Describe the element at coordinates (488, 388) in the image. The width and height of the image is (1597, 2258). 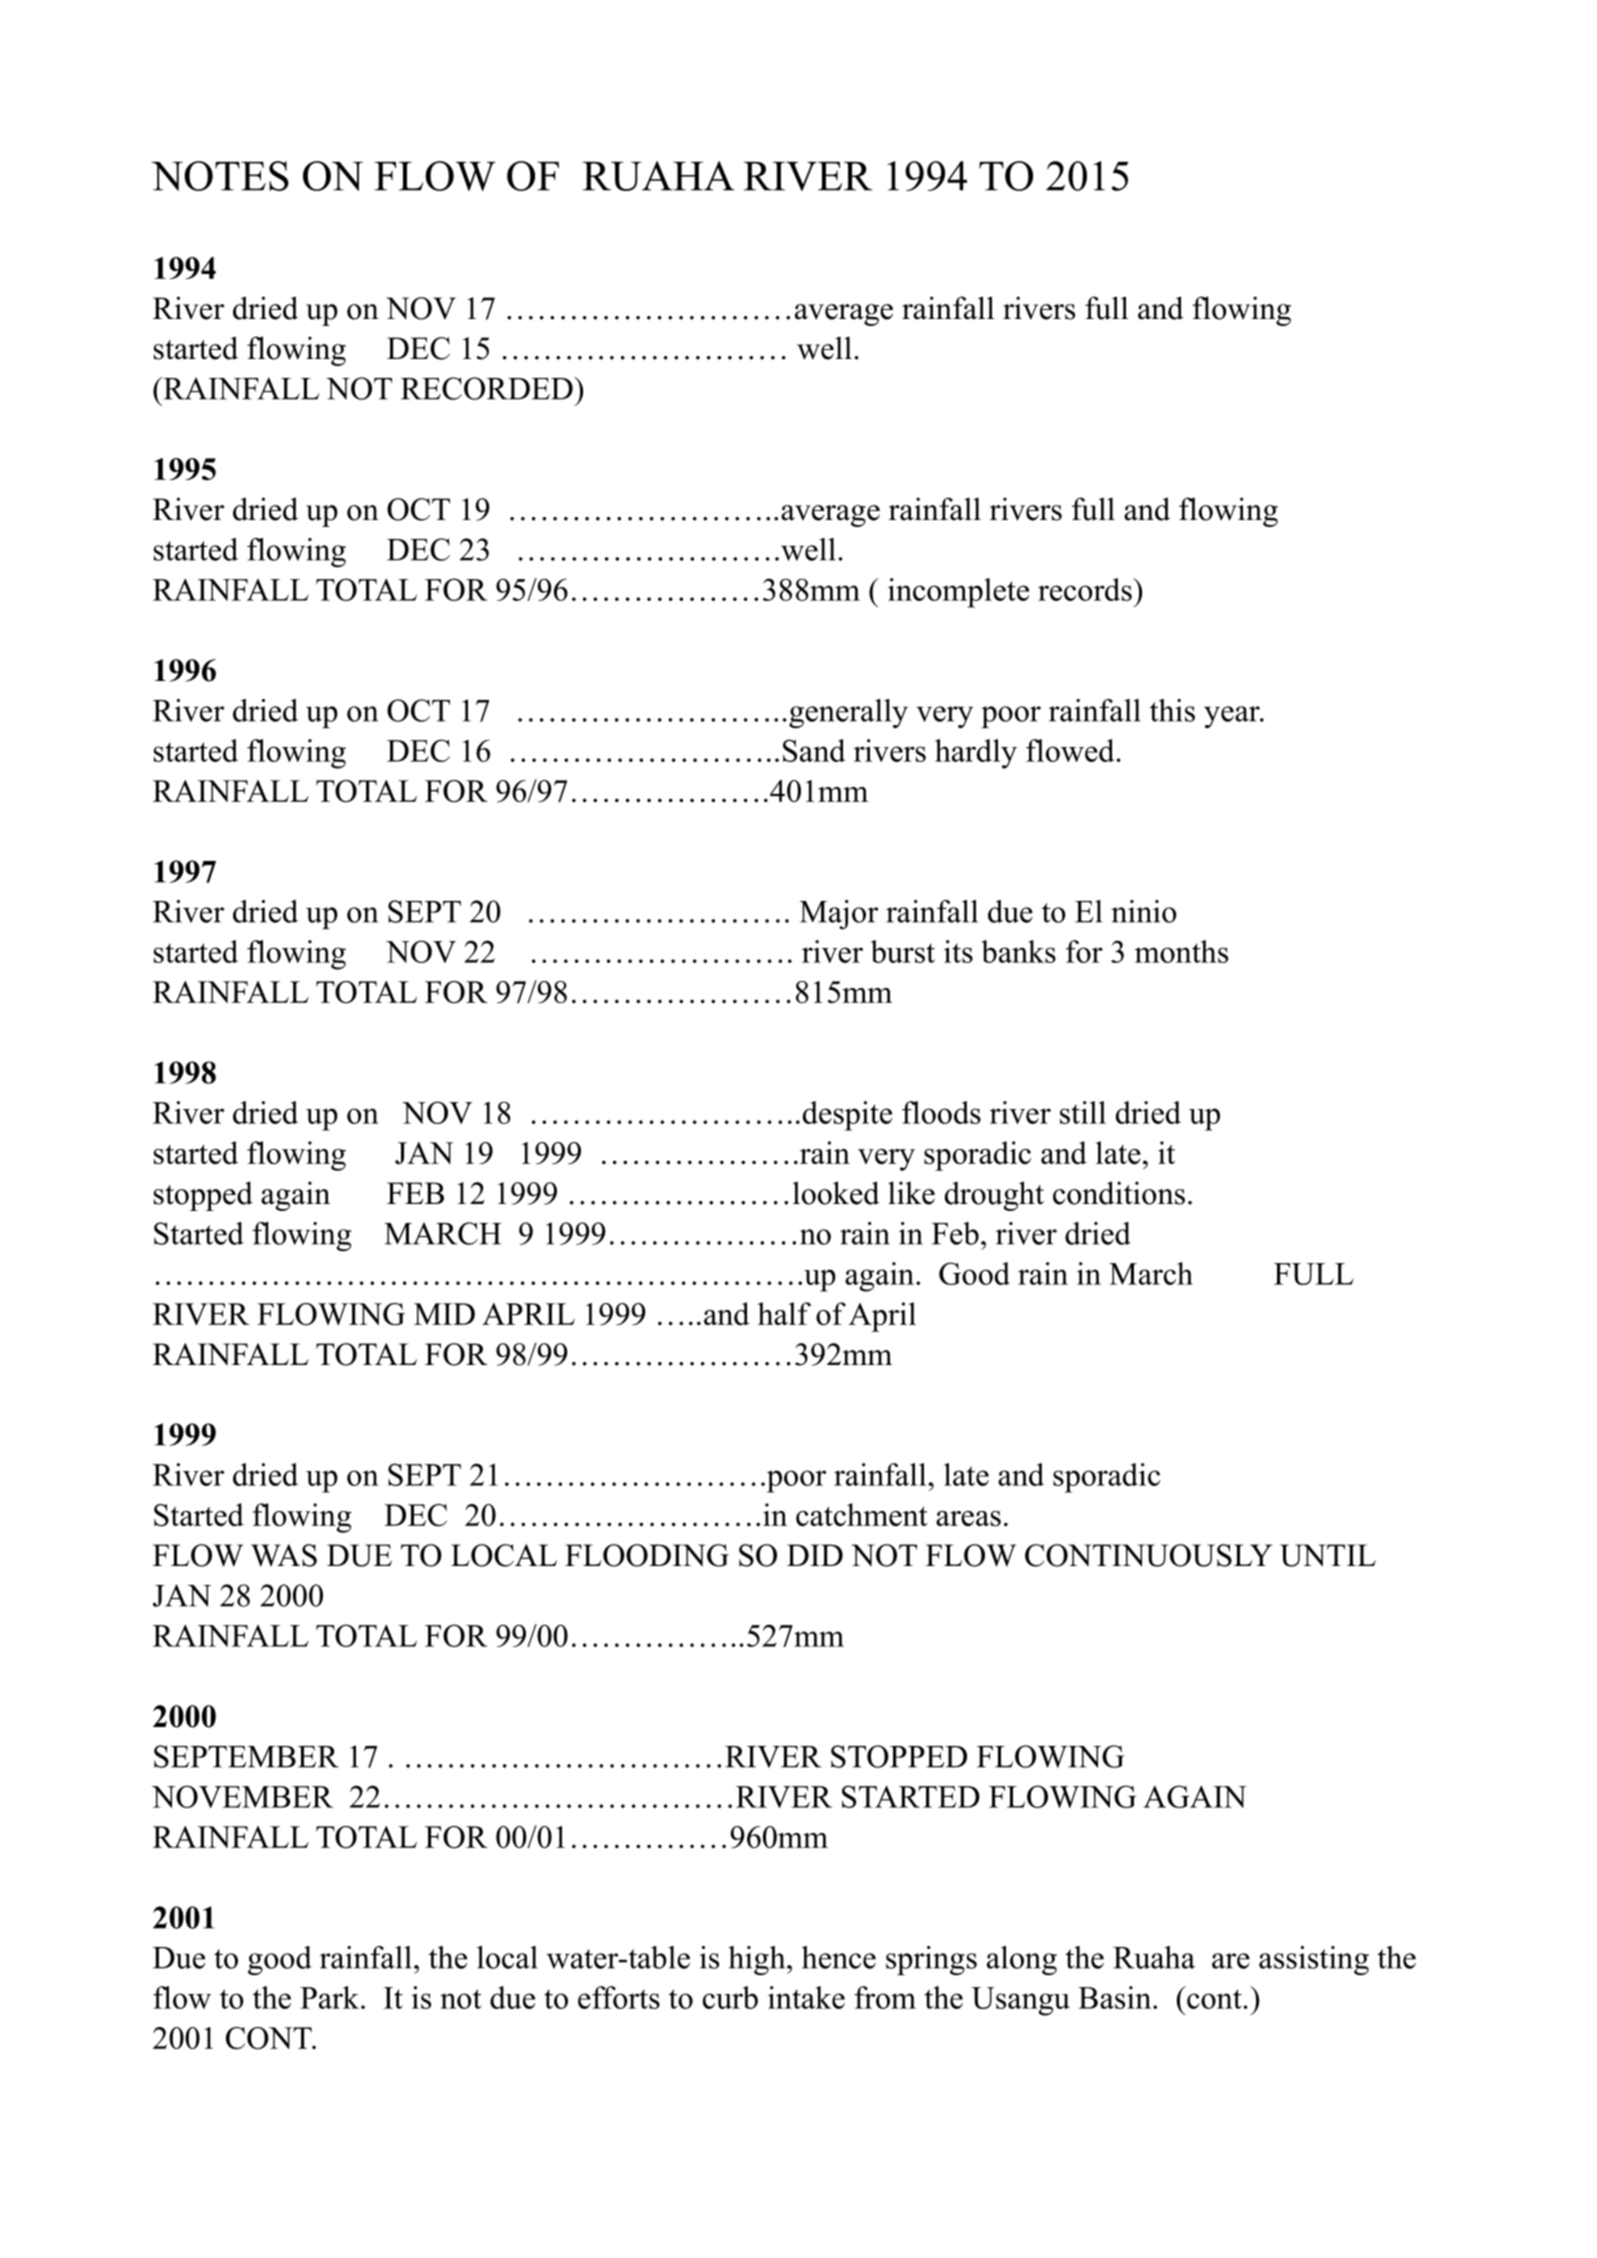
I see `RECORDED` at that location.
